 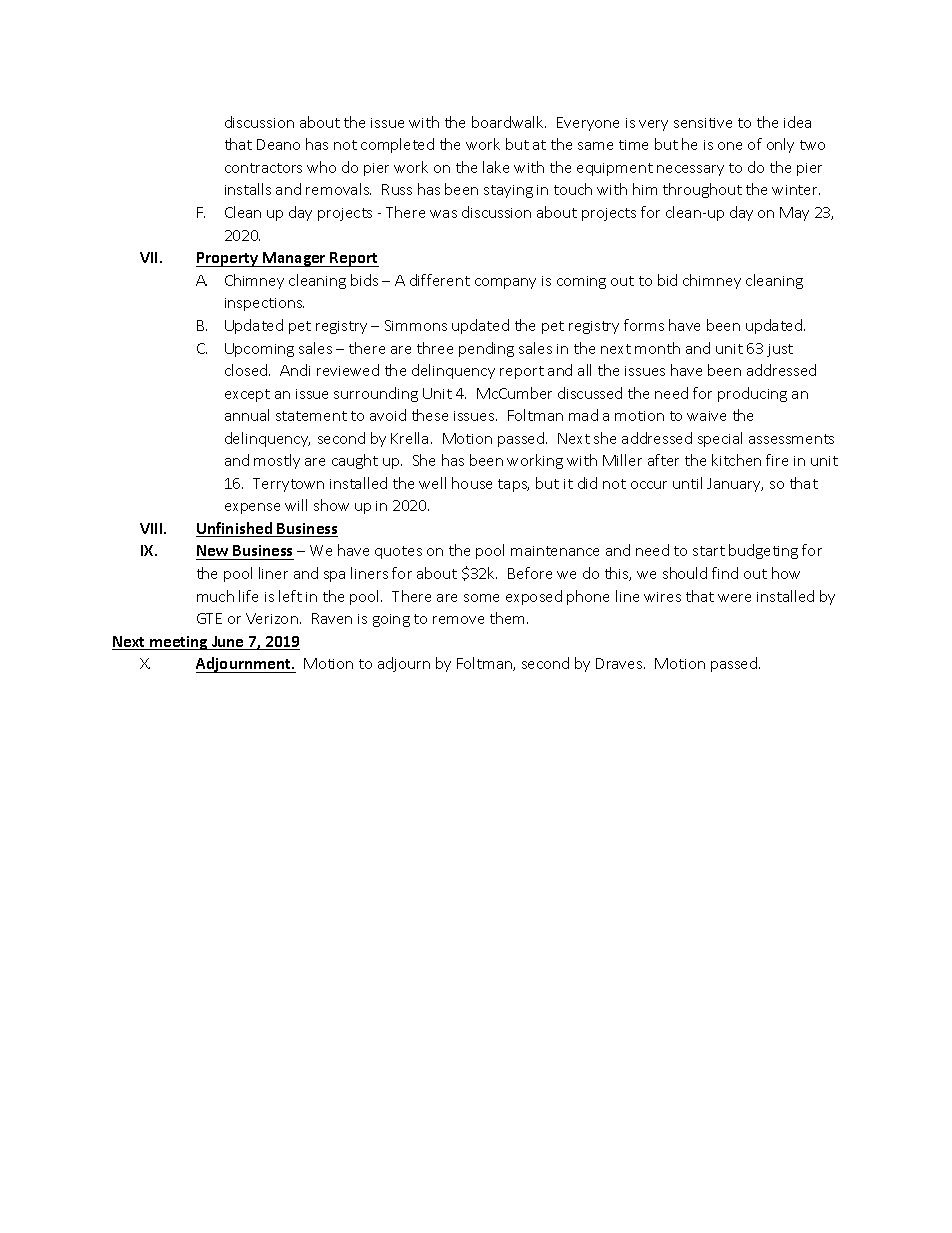 I want to click on boardwalk, so click(x=509, y=122).
